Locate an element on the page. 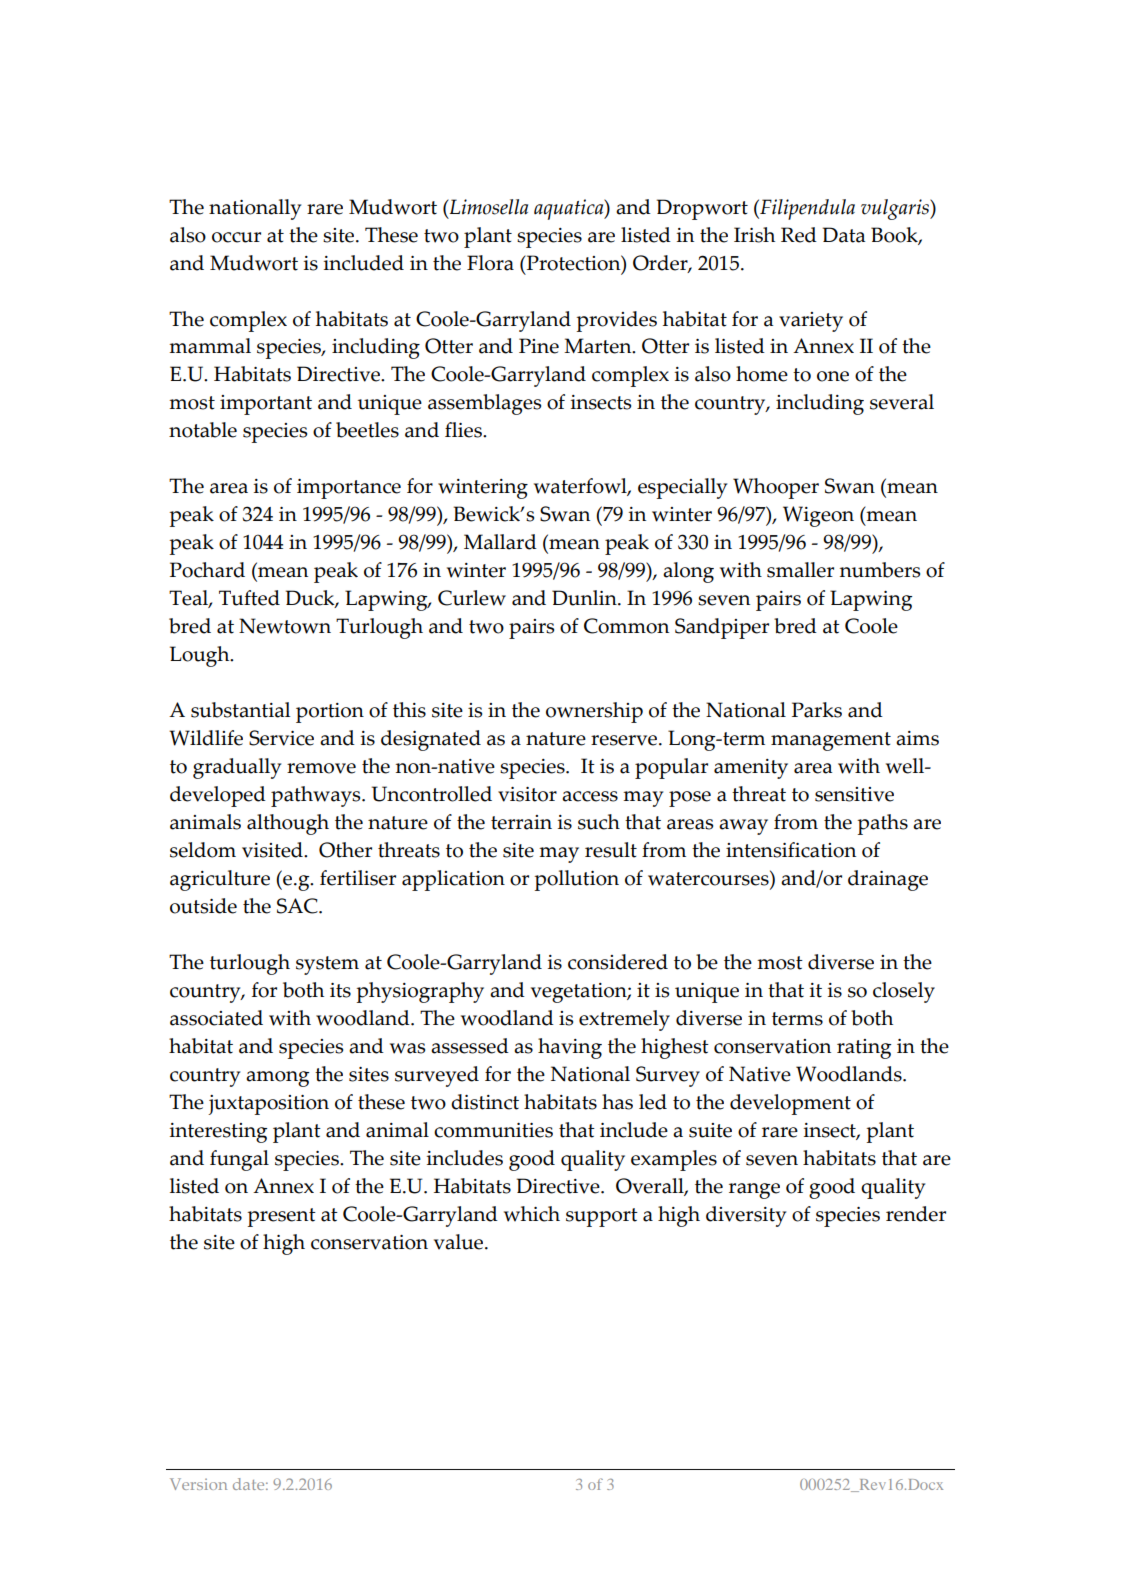 The image size is (1122, 1587). Parks is located at coordinates (817, 710).
